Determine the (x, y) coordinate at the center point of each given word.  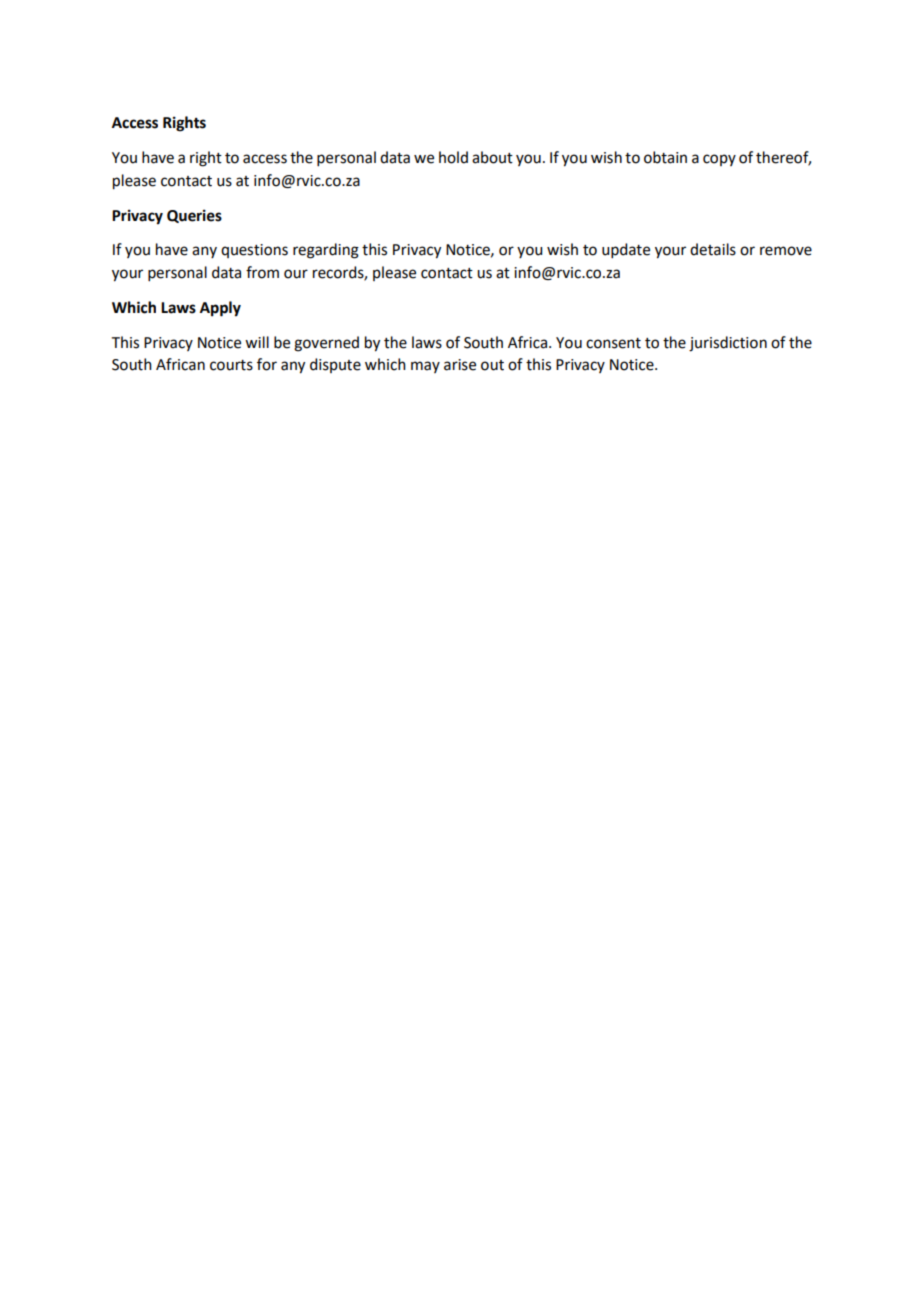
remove (786, 251)
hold (453, 157)
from (262, 272)
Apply (220, 309)
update (626, 250)
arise (460, 365)
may (425, 367)
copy (719, 160)
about (492, 157)
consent (613, 343)
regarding (326, 251)
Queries (194, 216)
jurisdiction (728, 344)
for (267, 364)
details (713, 249)
